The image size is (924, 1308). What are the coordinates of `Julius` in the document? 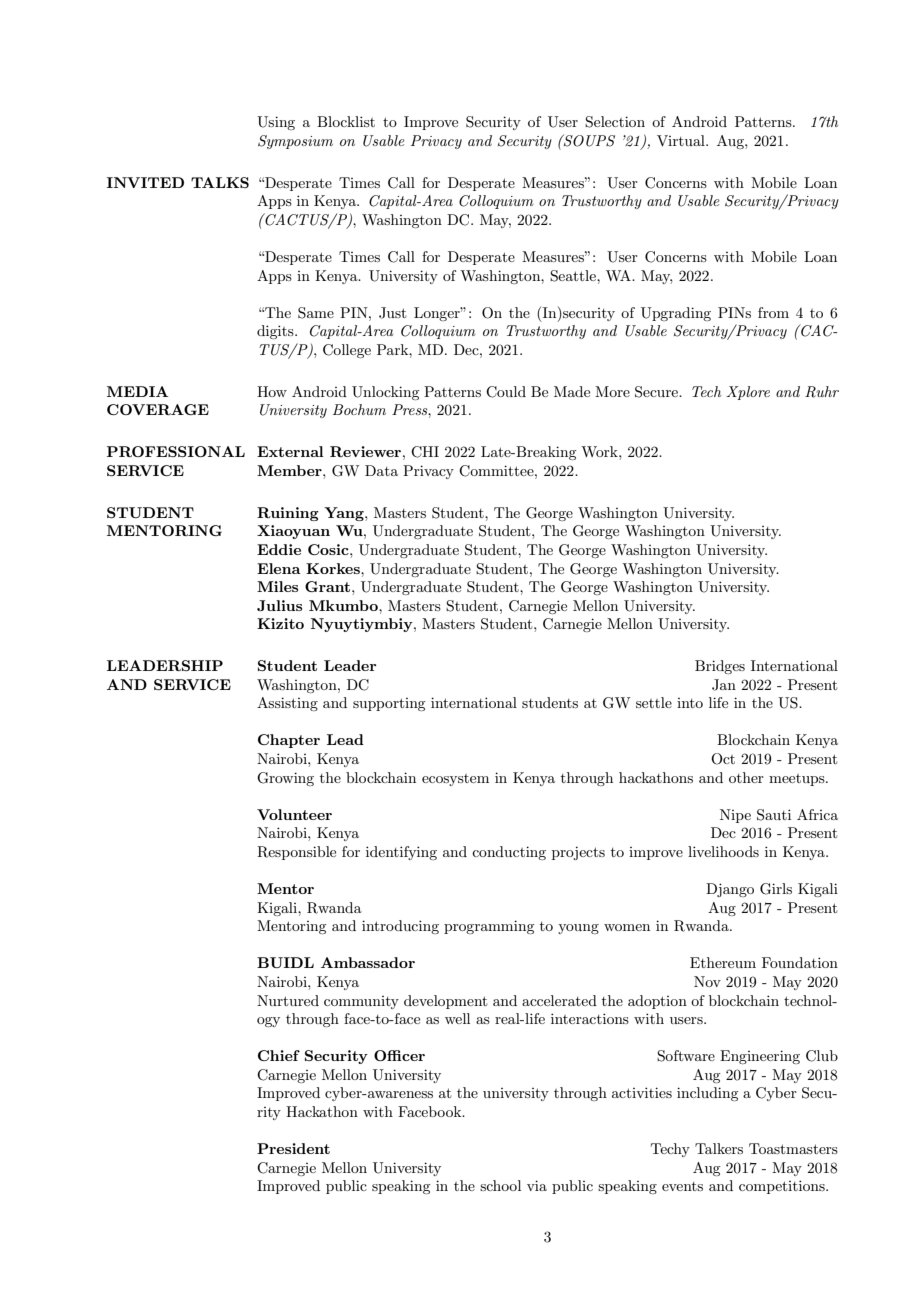 It's located at (279, 605).
